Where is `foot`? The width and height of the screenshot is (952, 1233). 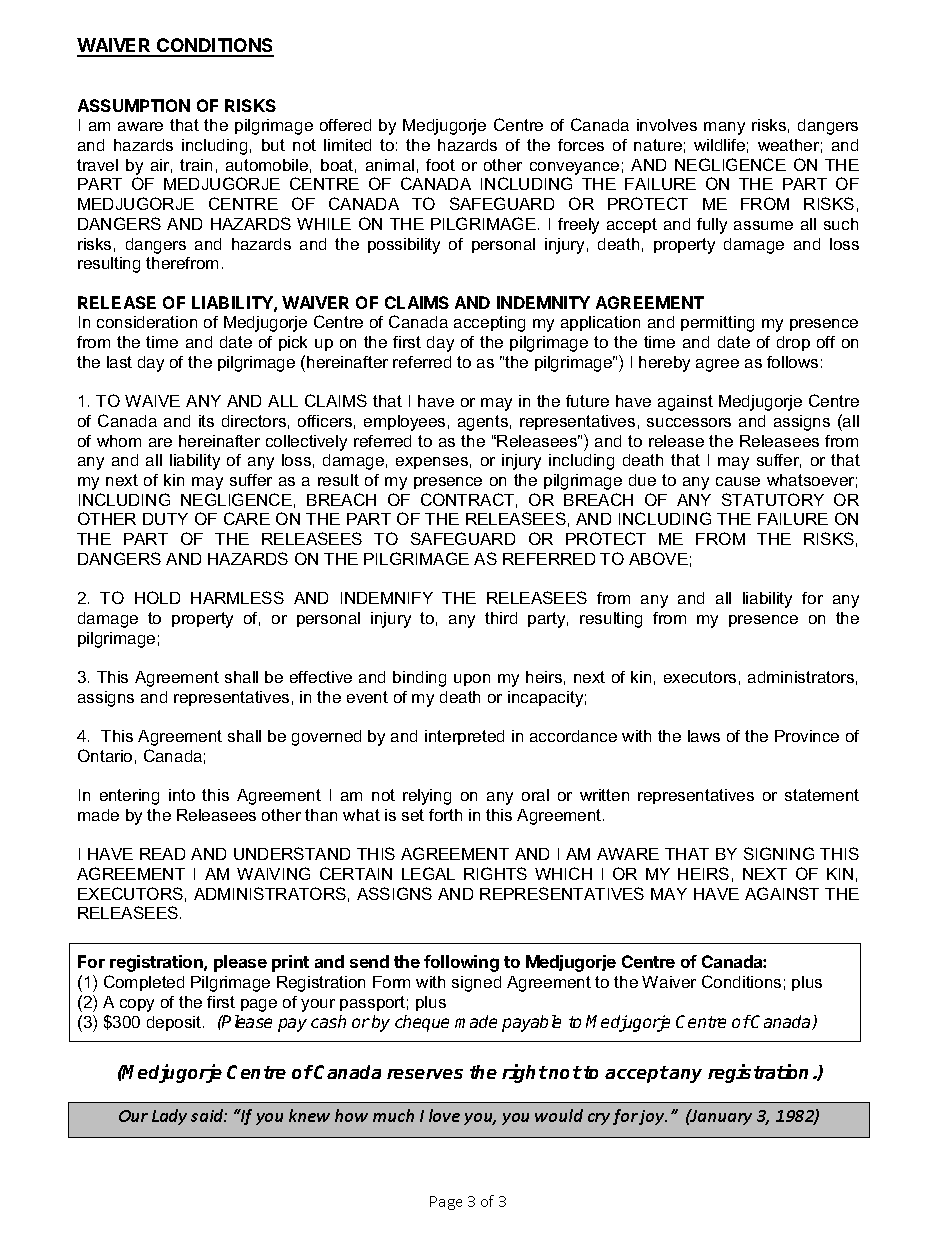
foot is located at coordinates (440, 165).
